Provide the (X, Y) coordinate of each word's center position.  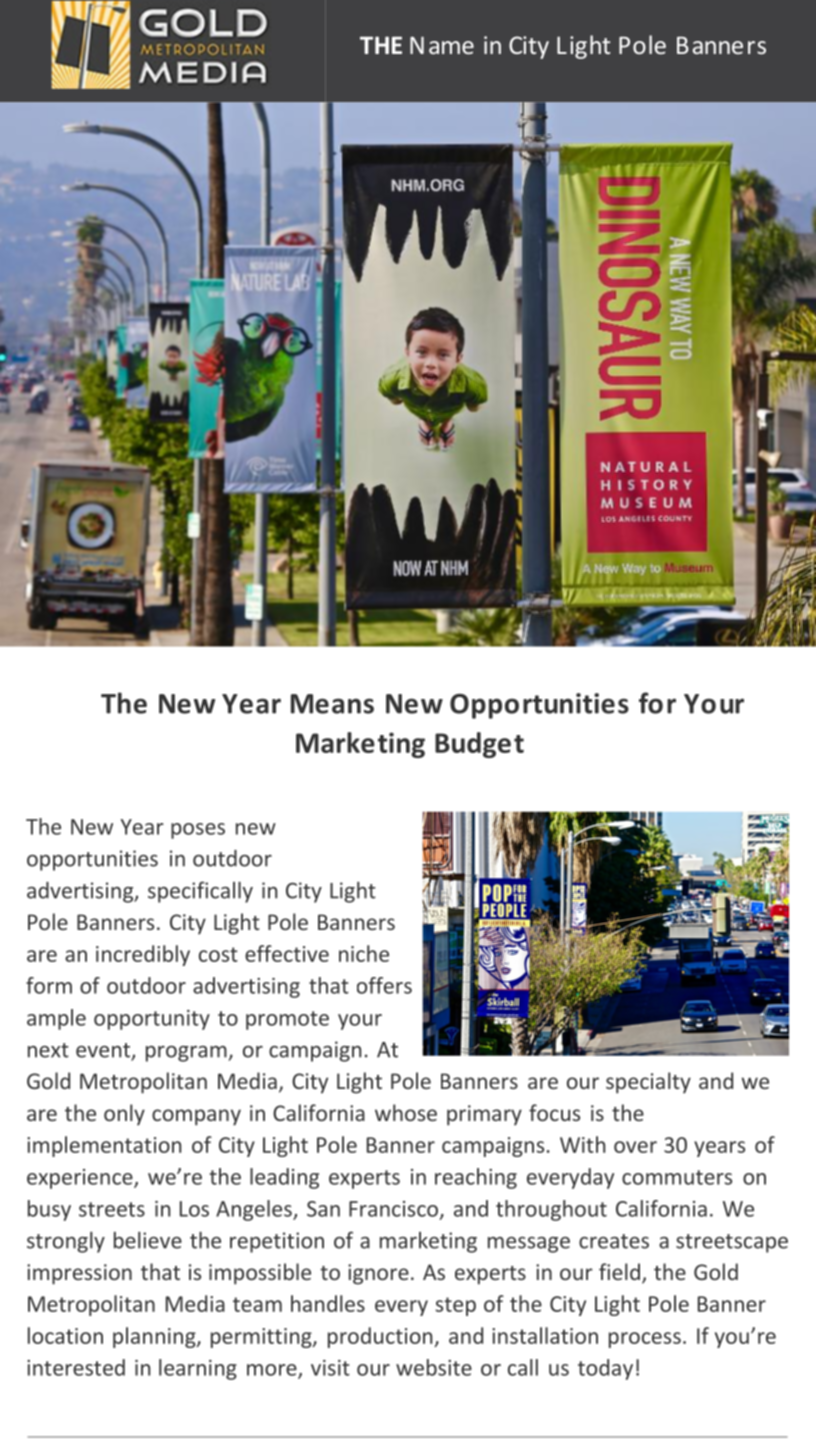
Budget (479, 745)
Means (332, 704)
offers (384, 985)
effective (287, 953)
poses (198, 831)
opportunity (152, 1020)
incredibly (143, 955)
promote (287, 1020)
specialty (648, 1083)
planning (155, 1337)
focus (554, 1112)
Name (442, 45)
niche (364, 953)
